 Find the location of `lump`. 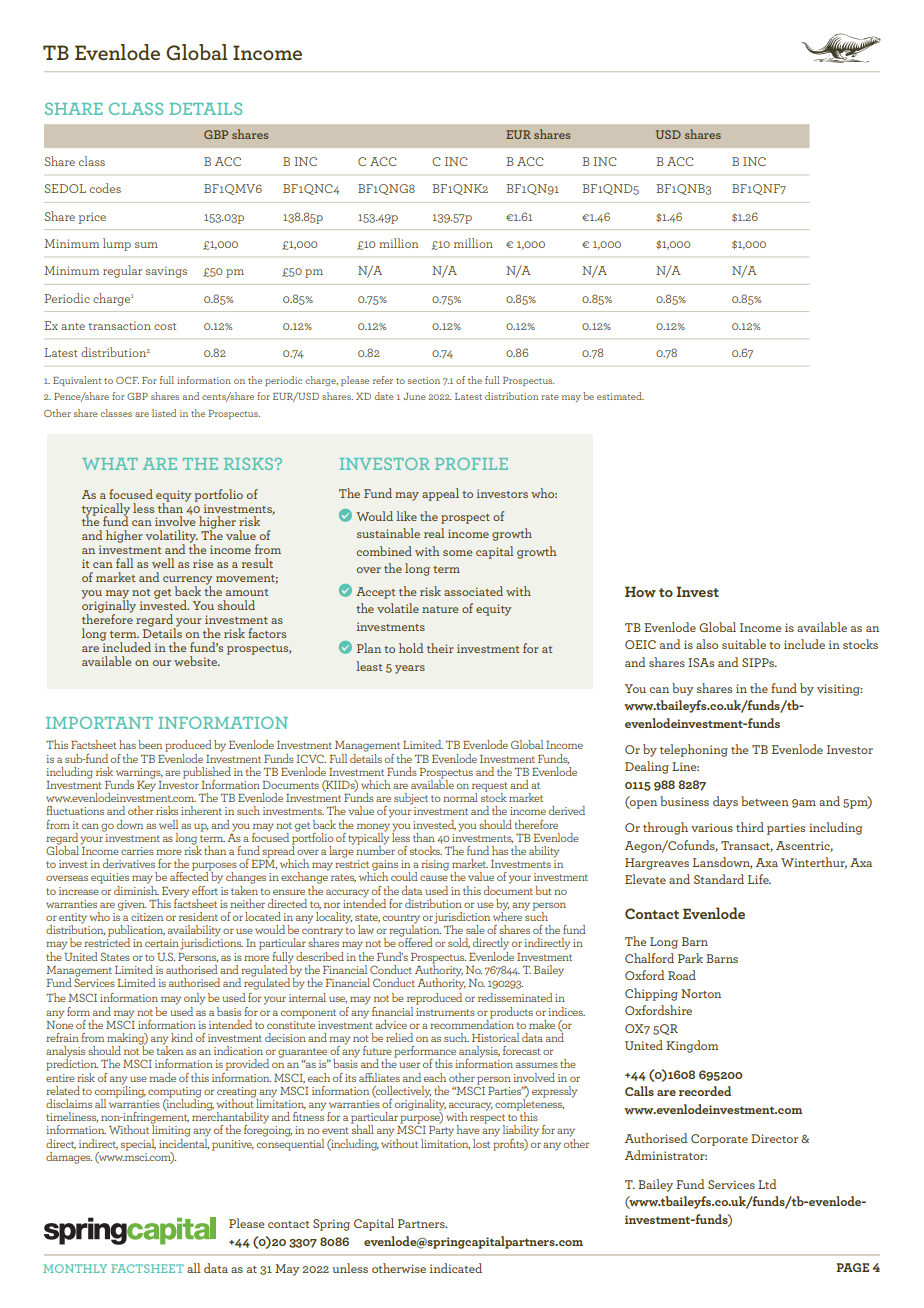

lump is located at coordinates (117, 244).
